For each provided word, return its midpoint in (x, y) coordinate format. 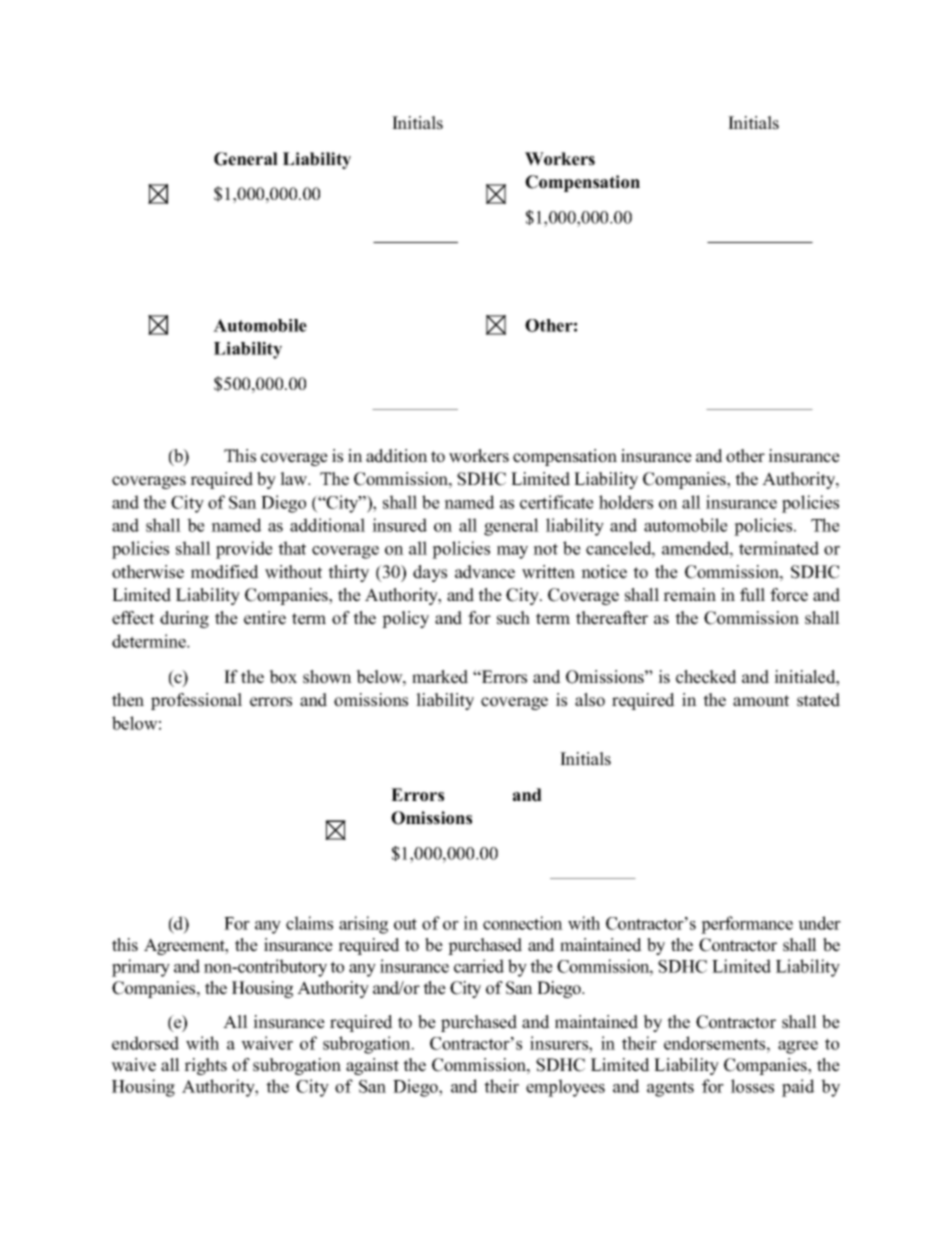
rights (205, 1066)
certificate (557, 502)
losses (752, 1086)
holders (626, 502)
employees (565, 1088)
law (294, 479)
